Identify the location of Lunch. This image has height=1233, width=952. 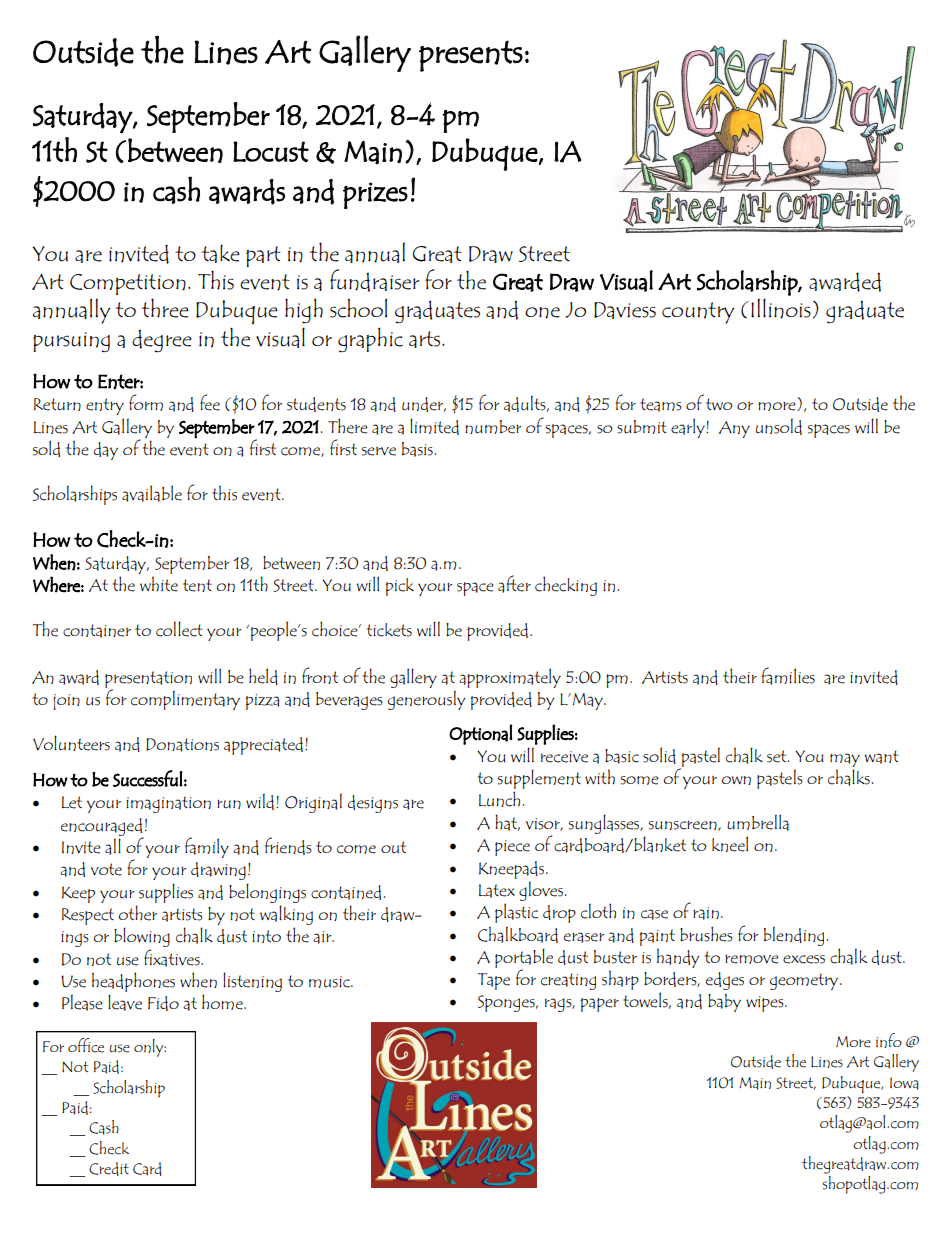
(499, 799).
